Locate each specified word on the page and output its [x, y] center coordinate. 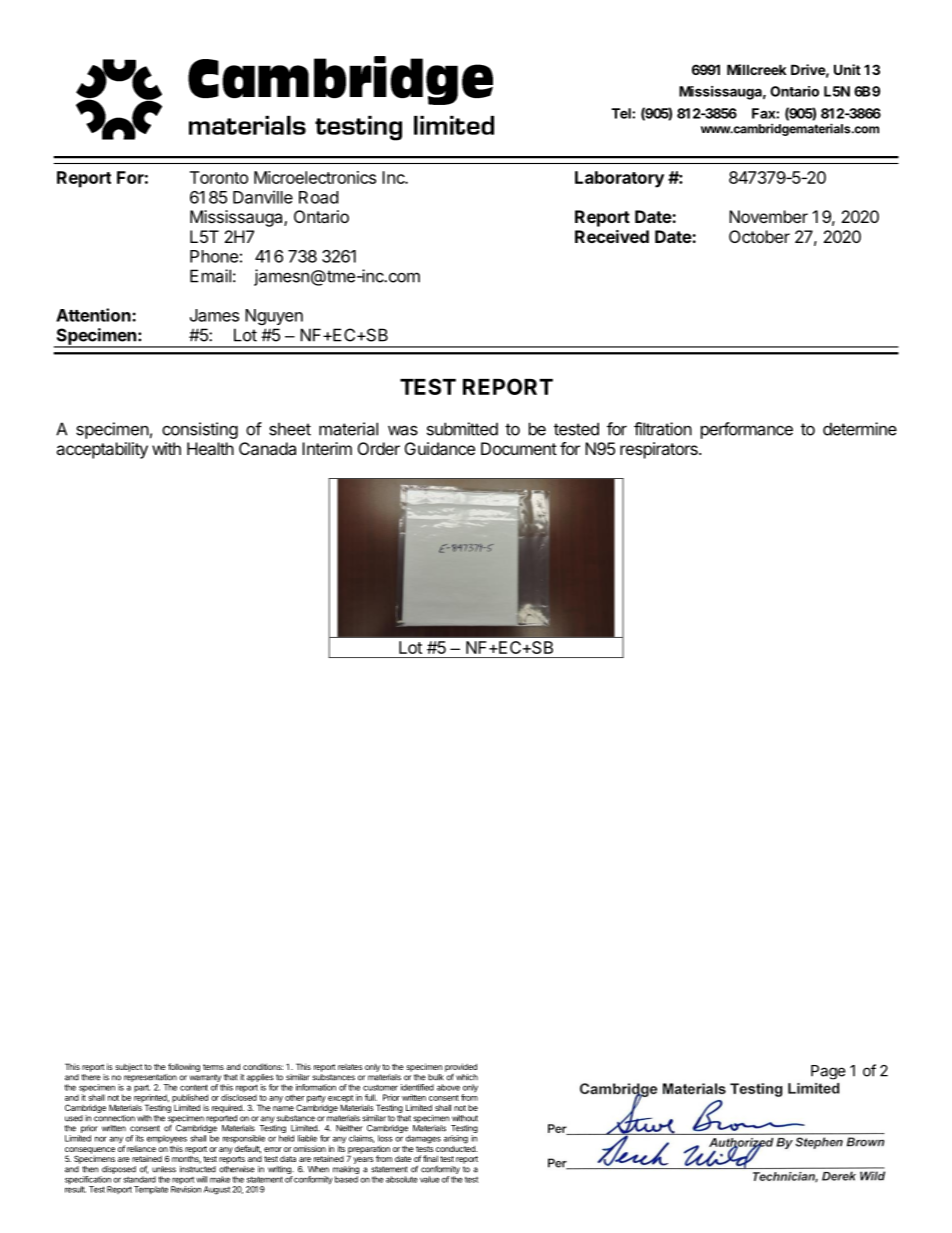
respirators [660, 450]
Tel [622, 113]
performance [747, 430]
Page [828, 1072]
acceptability [102, 450]
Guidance [440, 448]
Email [210, 276]
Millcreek [757, 69]
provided [461, 1067]
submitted [462, 429]
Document [519, 448]
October [759, 236]
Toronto [219, 177]
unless [164, 1169]
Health [210, 448]
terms [213, 1067]
